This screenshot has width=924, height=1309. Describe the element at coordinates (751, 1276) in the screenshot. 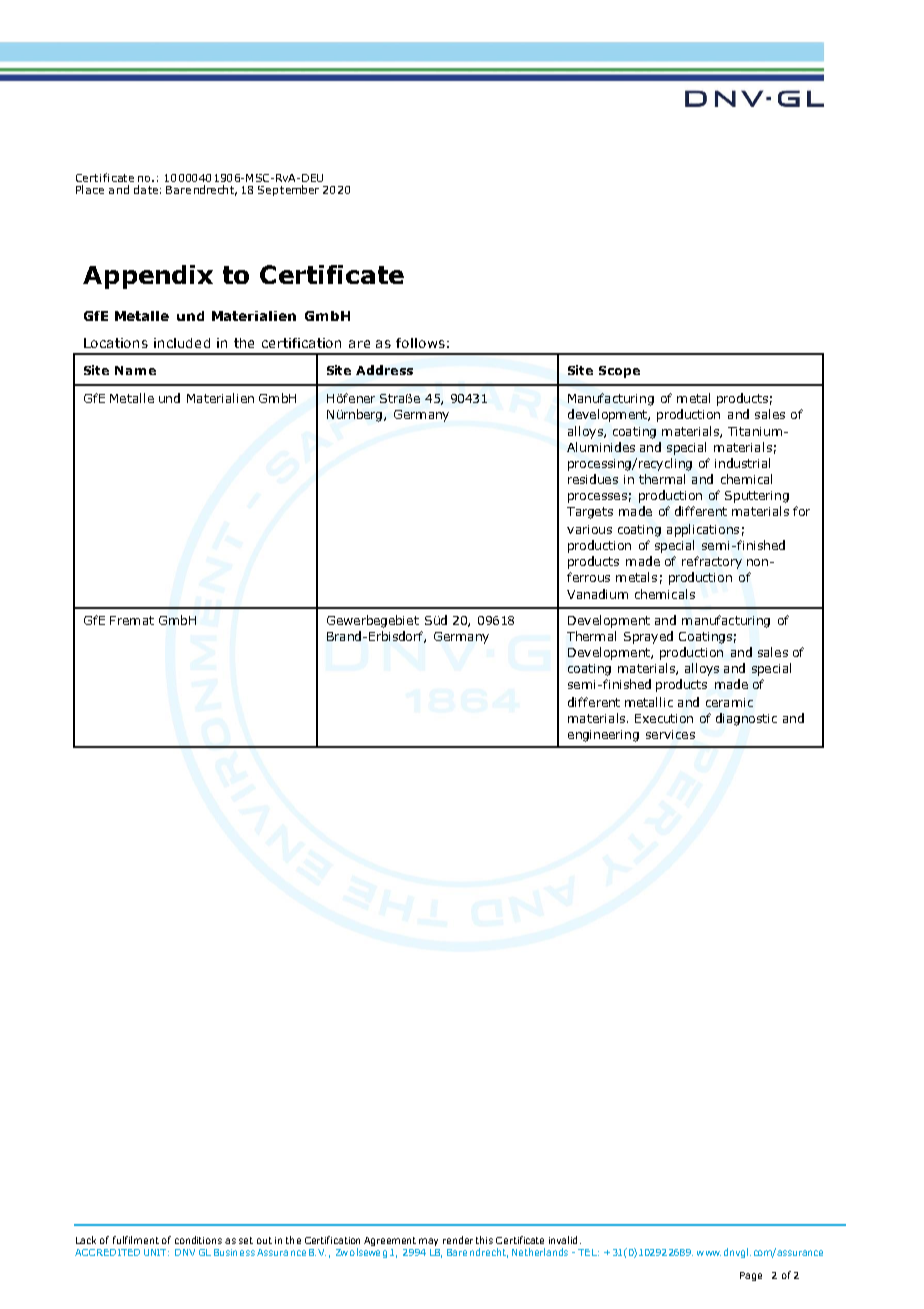

I see `Page` at that location.
